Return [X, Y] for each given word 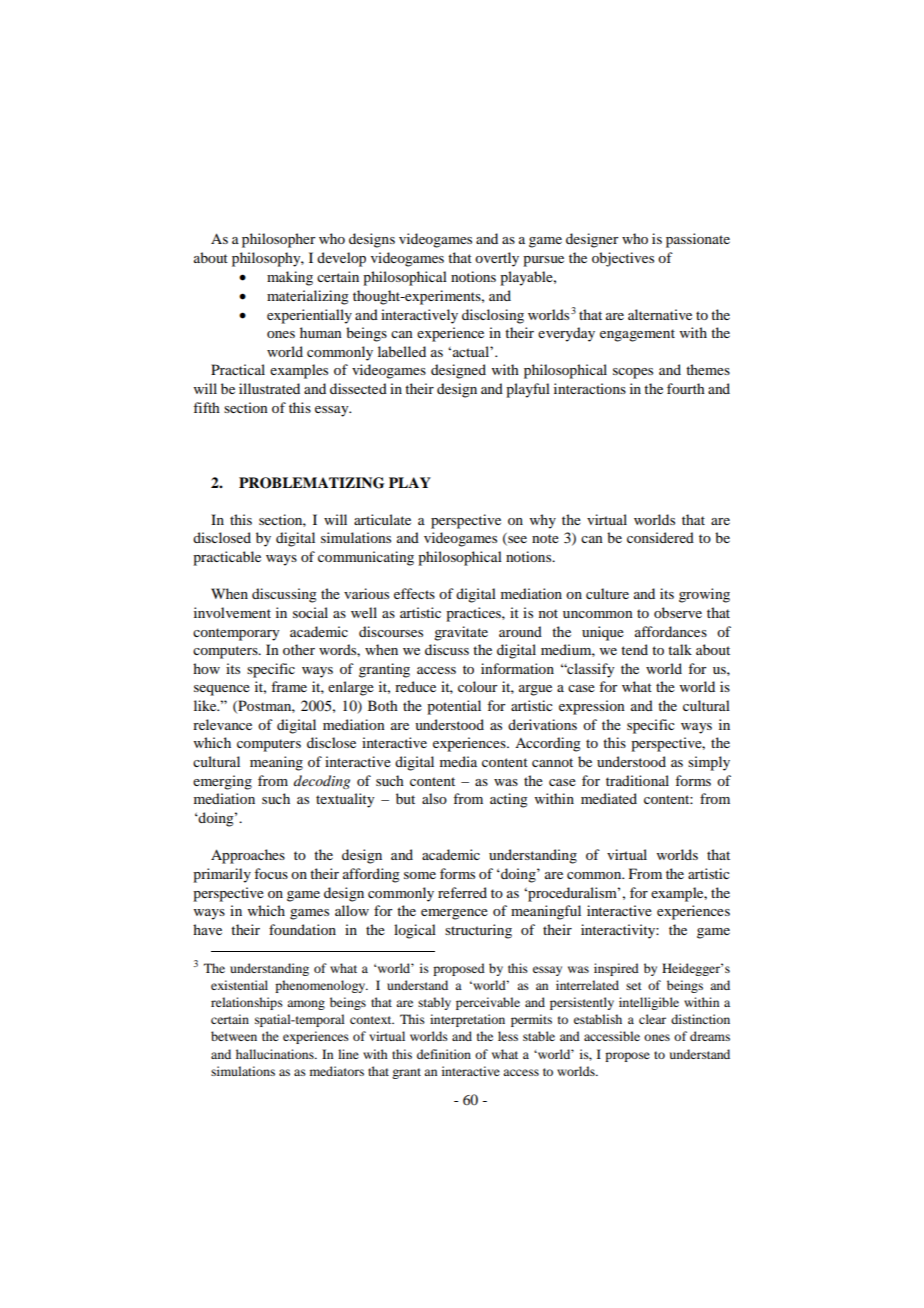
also [434, 798]
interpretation [467, 1020]
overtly [497, 259]
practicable [227, 558]
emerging [222, 782]
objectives [623, 259]
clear [652, 1019]
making [290, 278]
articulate [382, 519]
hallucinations [276, 1054]
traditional [637, 780]
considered [660, 537]
